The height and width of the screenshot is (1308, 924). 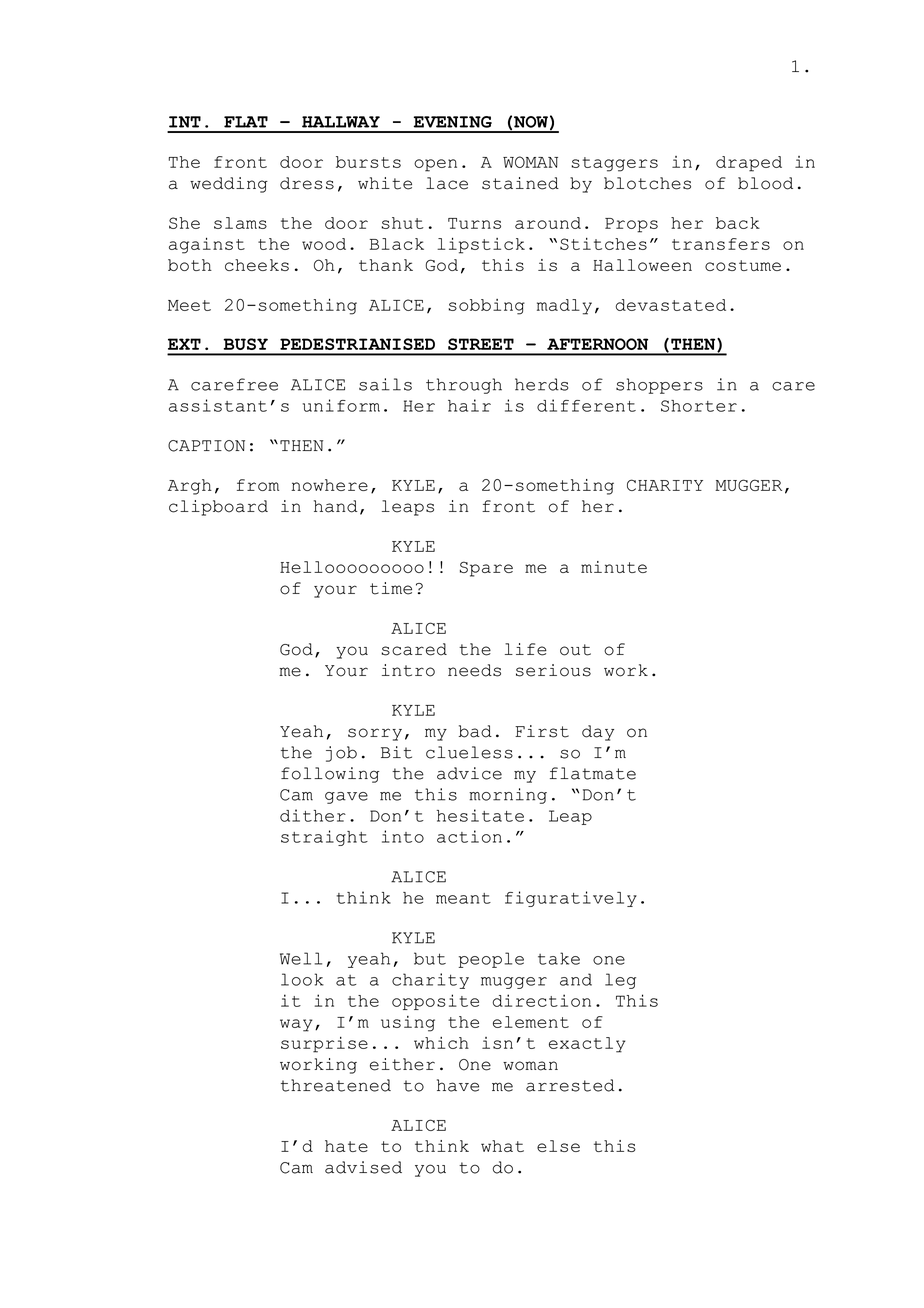 I want to click on needs, so click(x=474, y=670).
